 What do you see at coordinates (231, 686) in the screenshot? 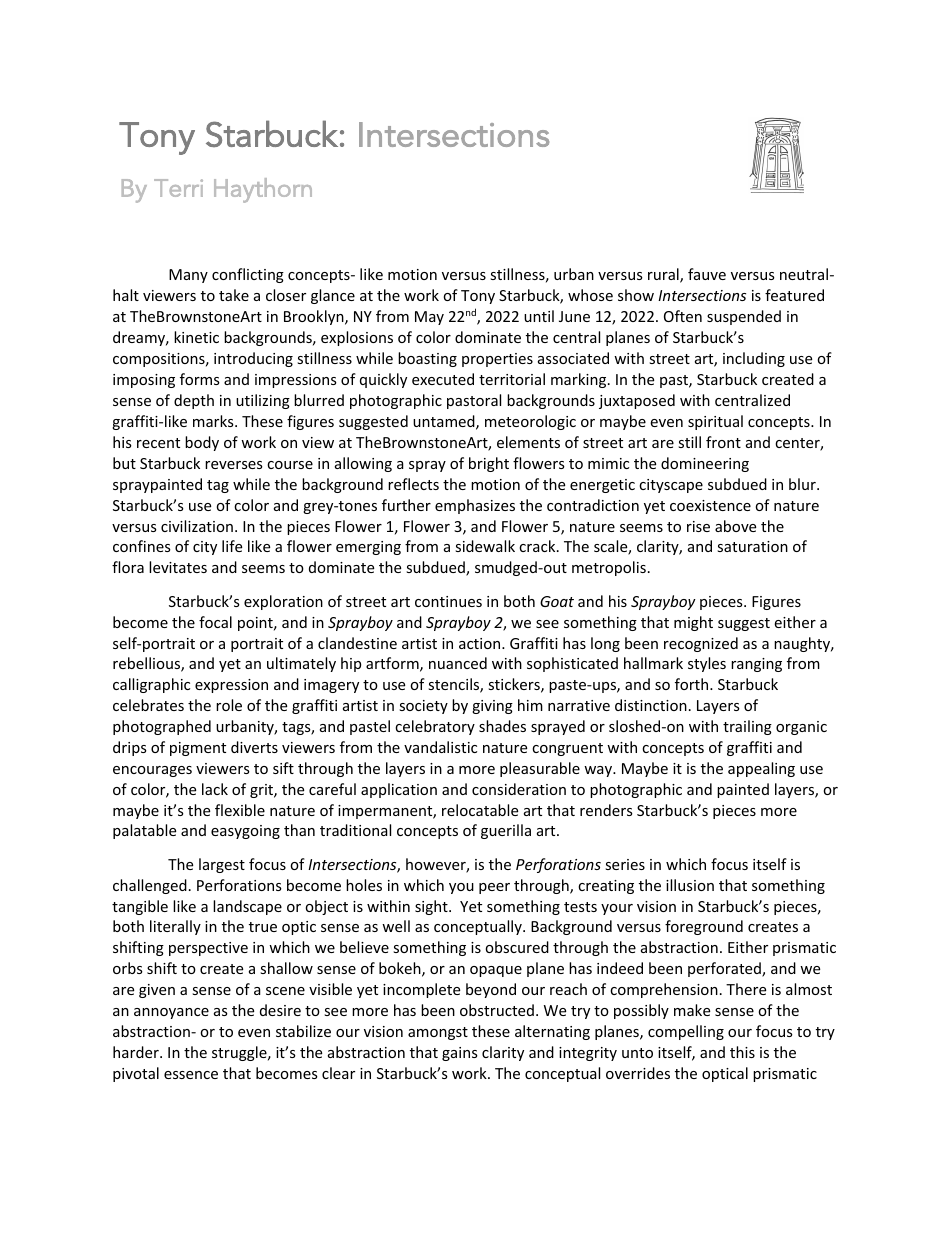
I see `expression` at bounding box center [231, 686].
